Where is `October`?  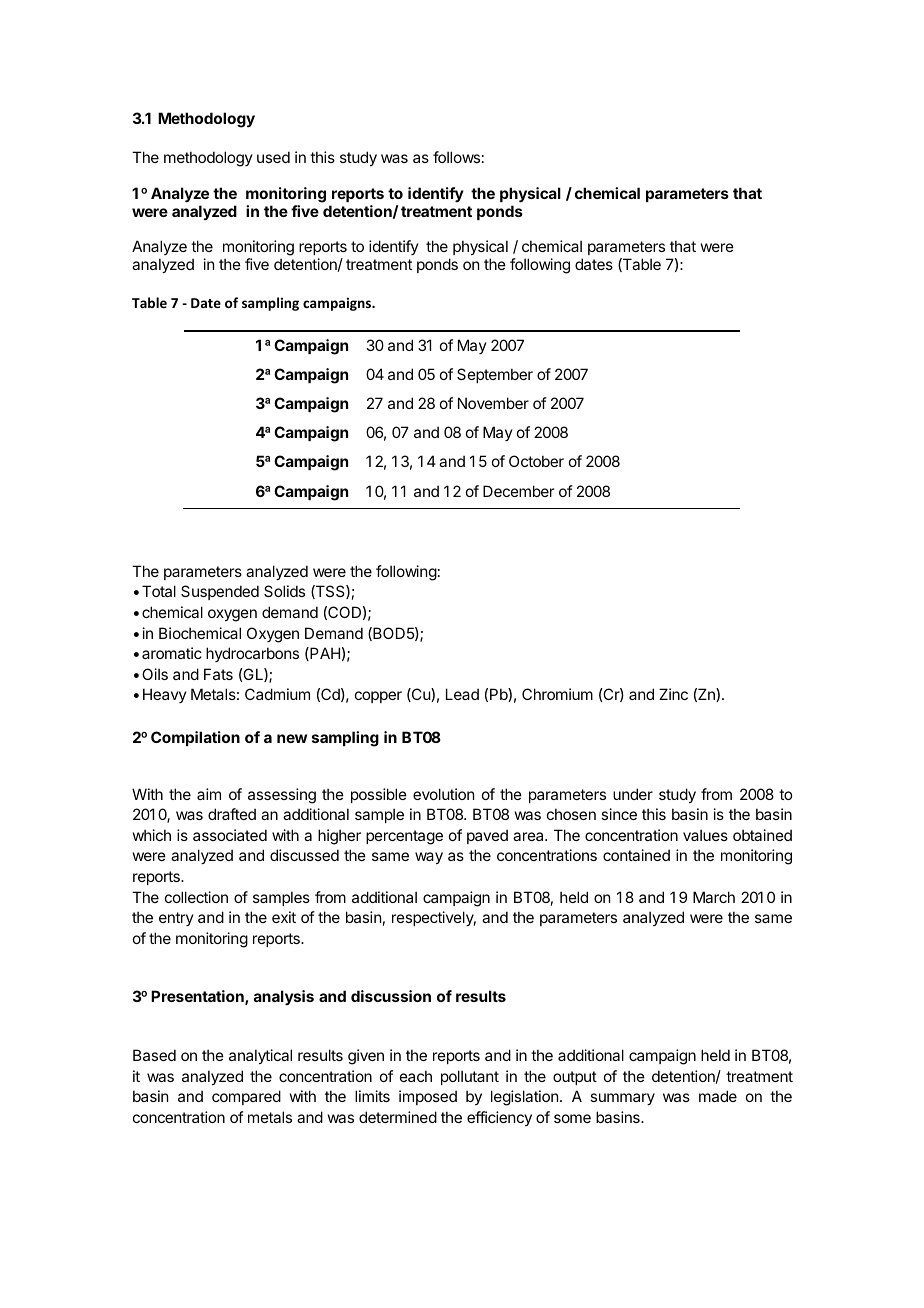
October is located at coordinates (536, 461).
